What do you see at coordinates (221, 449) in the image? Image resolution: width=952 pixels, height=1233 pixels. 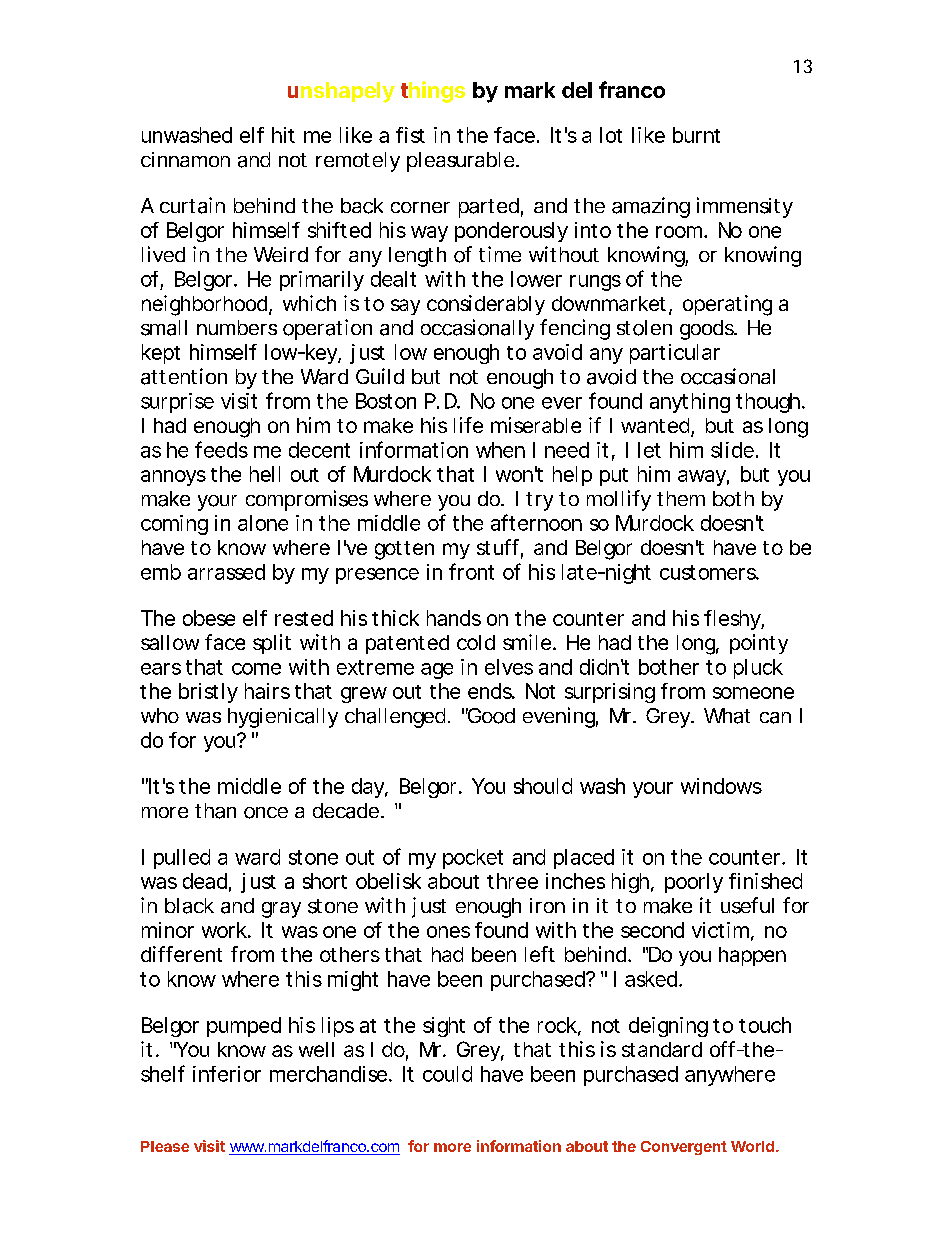 I see `feeds` at bounding box center [221, 449].
